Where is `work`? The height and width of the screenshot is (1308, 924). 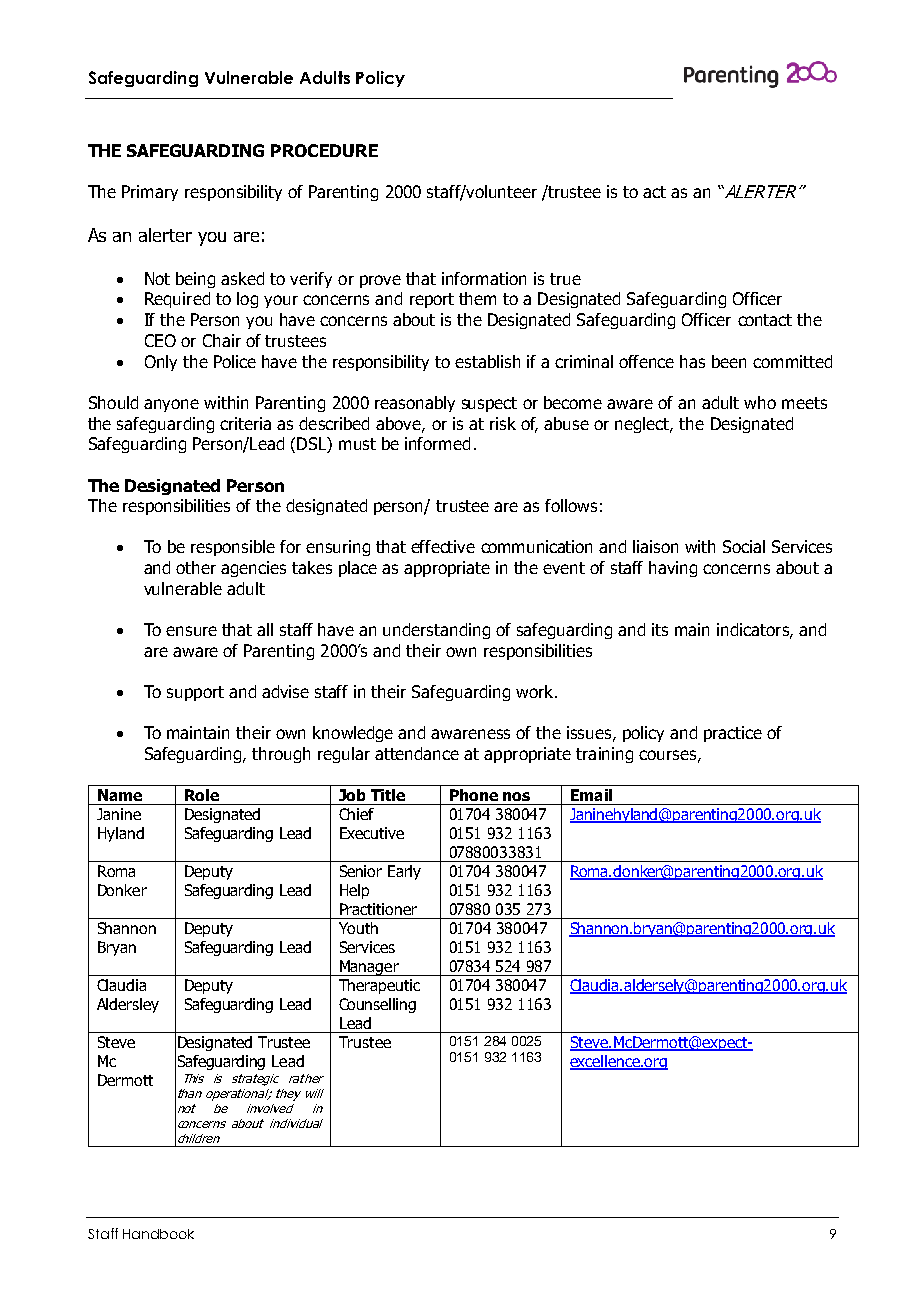
work is located at coordinates (536, 691).
